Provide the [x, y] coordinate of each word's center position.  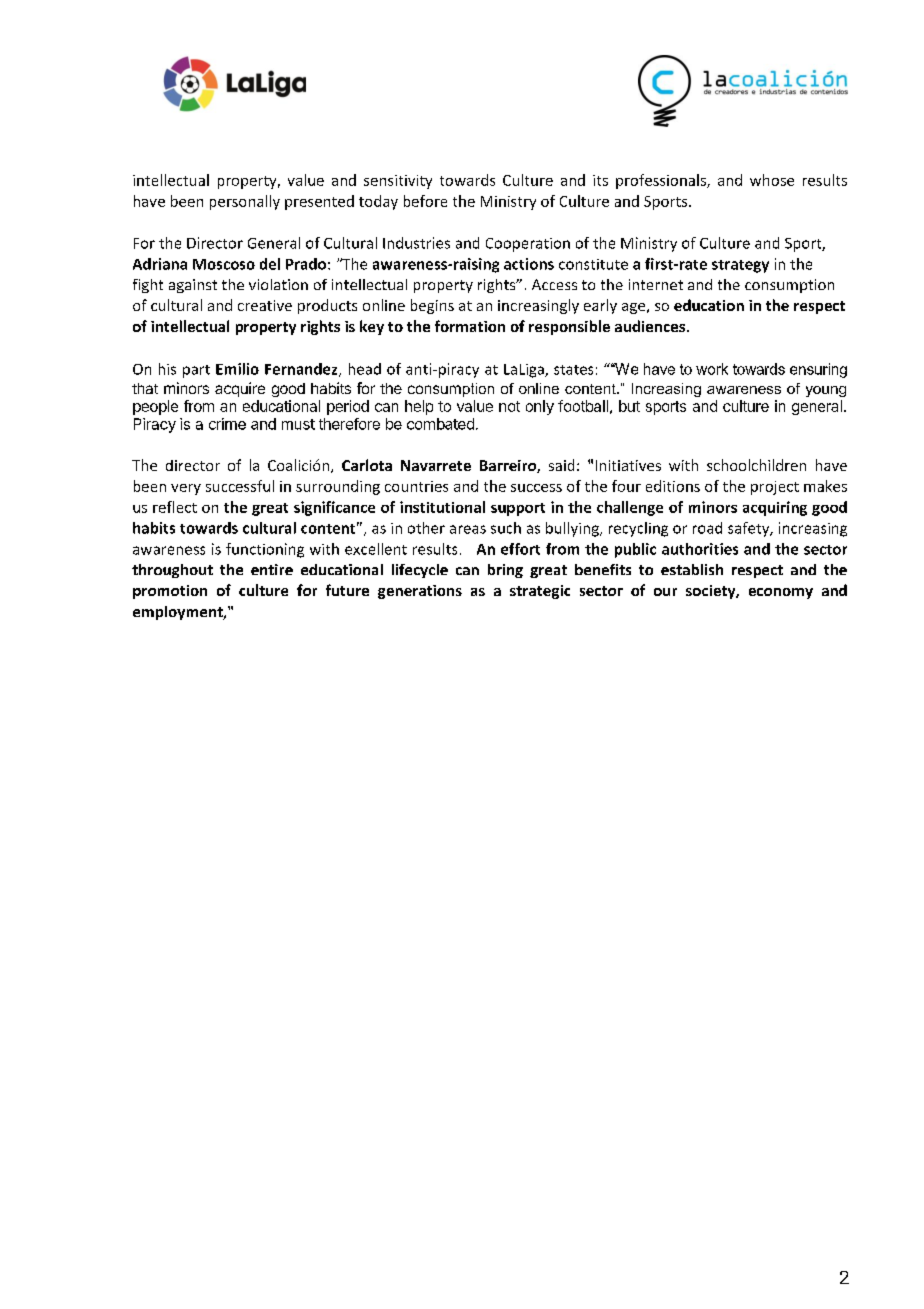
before [425, 201]
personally [245, 202]
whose [772, 180]
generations [420, 592]
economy [781, 593]
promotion [170, 592]
